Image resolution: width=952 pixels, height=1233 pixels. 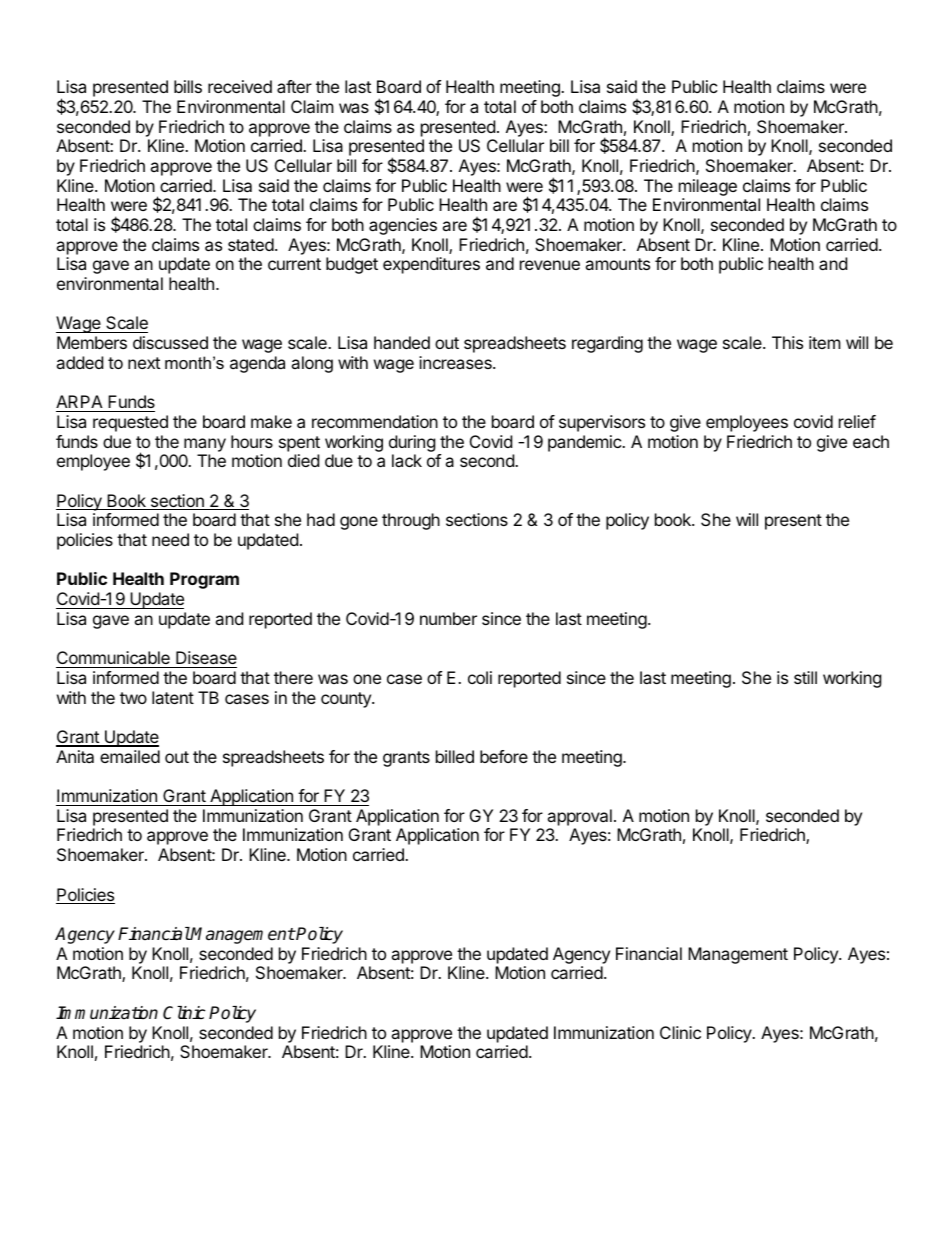 I want to click on received, so click(x=240, y=86).
